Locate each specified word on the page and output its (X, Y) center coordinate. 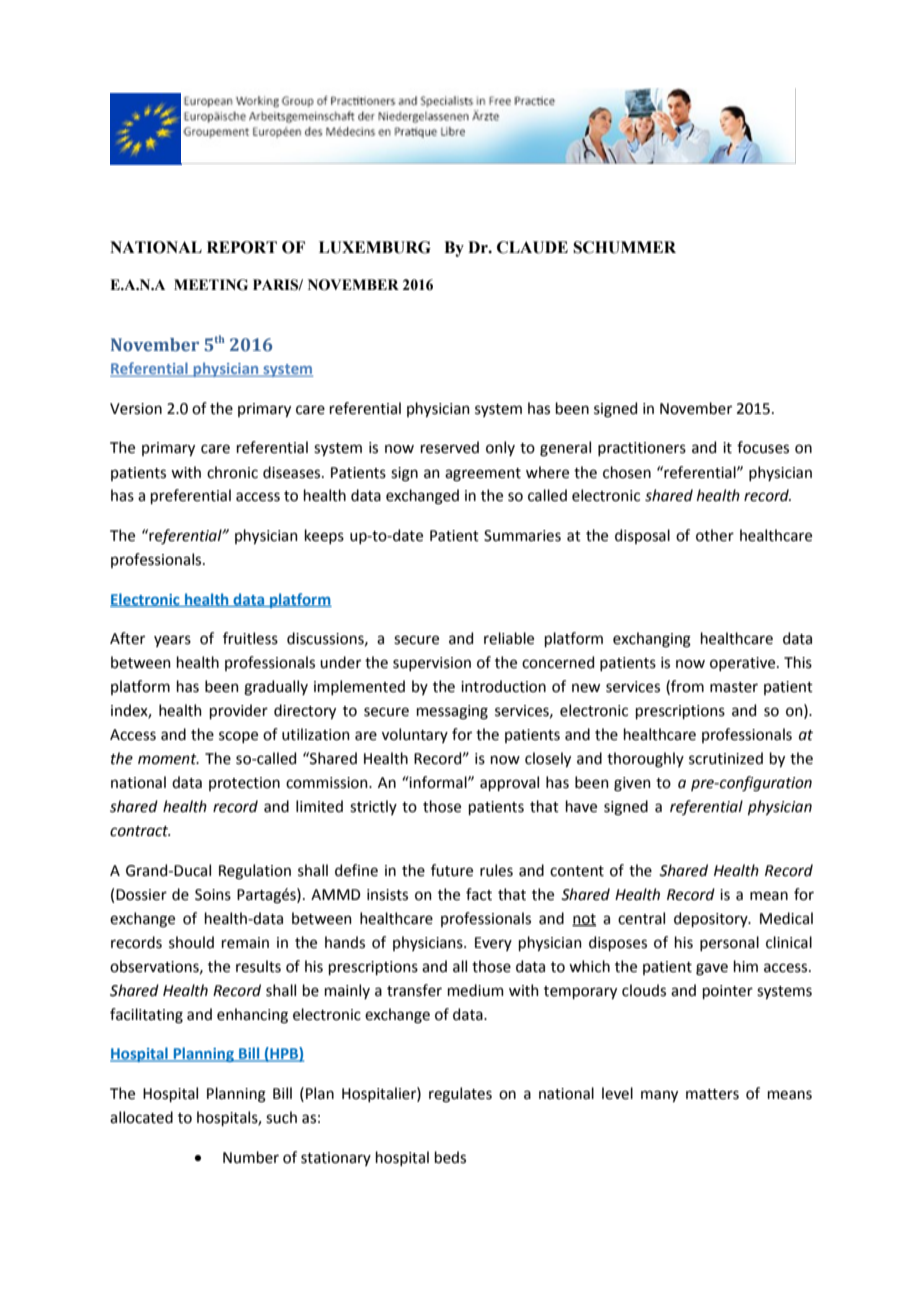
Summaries (522, 536)
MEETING (211, 285)
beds (450, 1157)
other (715, 535)
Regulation (255, 872)
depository (712, 919)
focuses (763, 447)
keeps (324, 536)
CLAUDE (532, 247)
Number (251, 1157)
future (452, 870)
